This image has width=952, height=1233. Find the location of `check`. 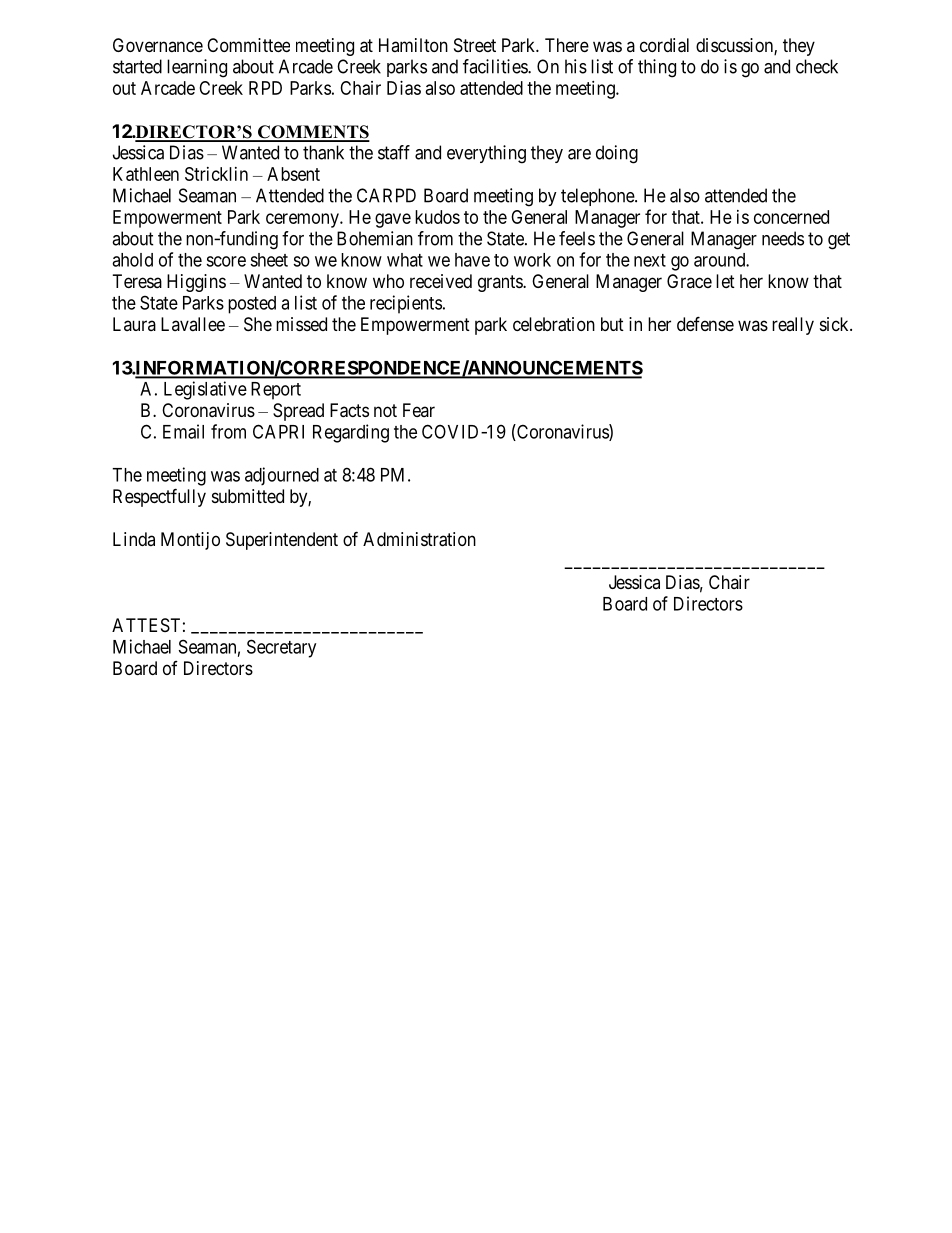

check is located at coordinates (817, 66).
